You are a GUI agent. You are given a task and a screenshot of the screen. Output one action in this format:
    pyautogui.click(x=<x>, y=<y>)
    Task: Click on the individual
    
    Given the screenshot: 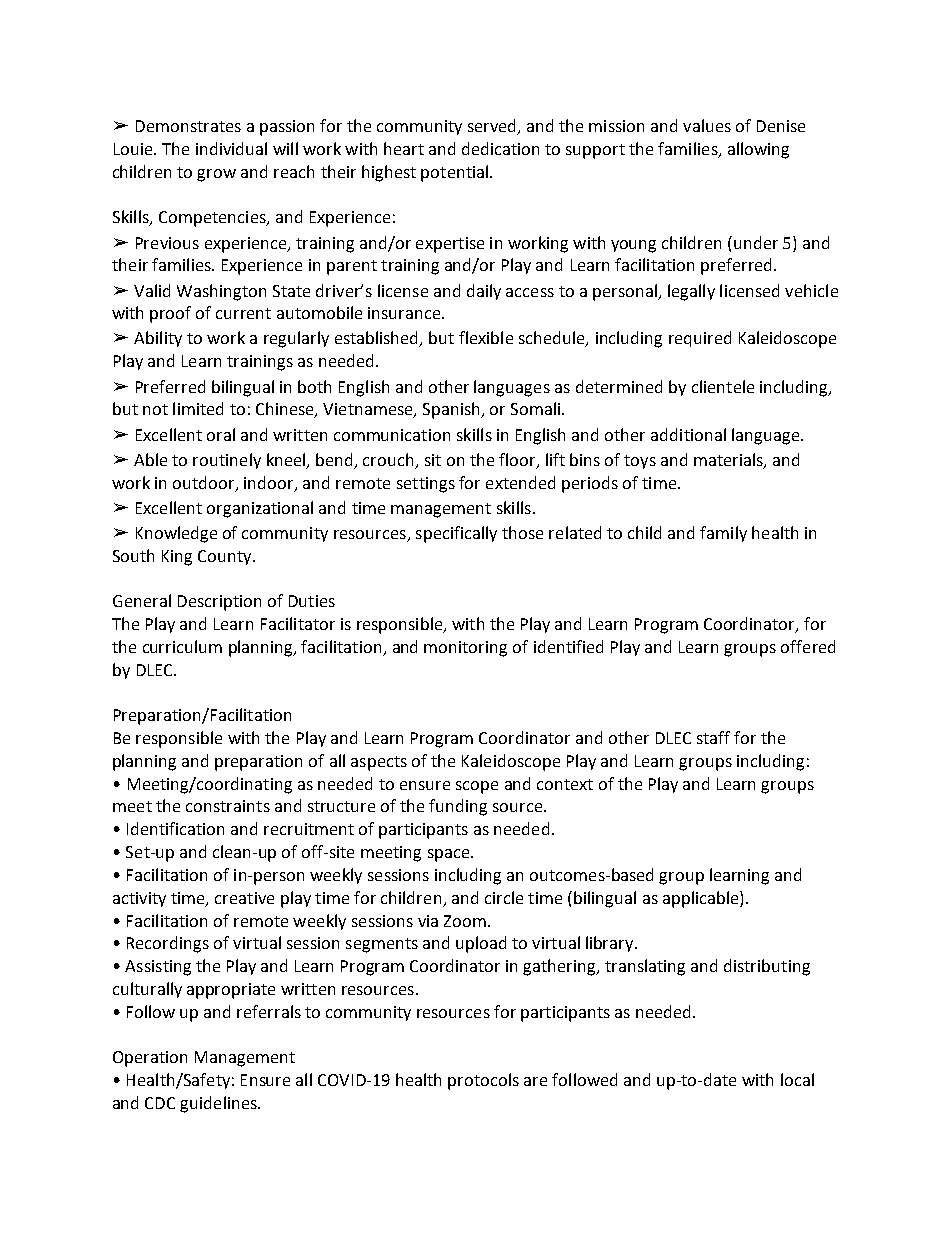 What is the action you would take?
    pyautogui.click(x=231, y=148)
